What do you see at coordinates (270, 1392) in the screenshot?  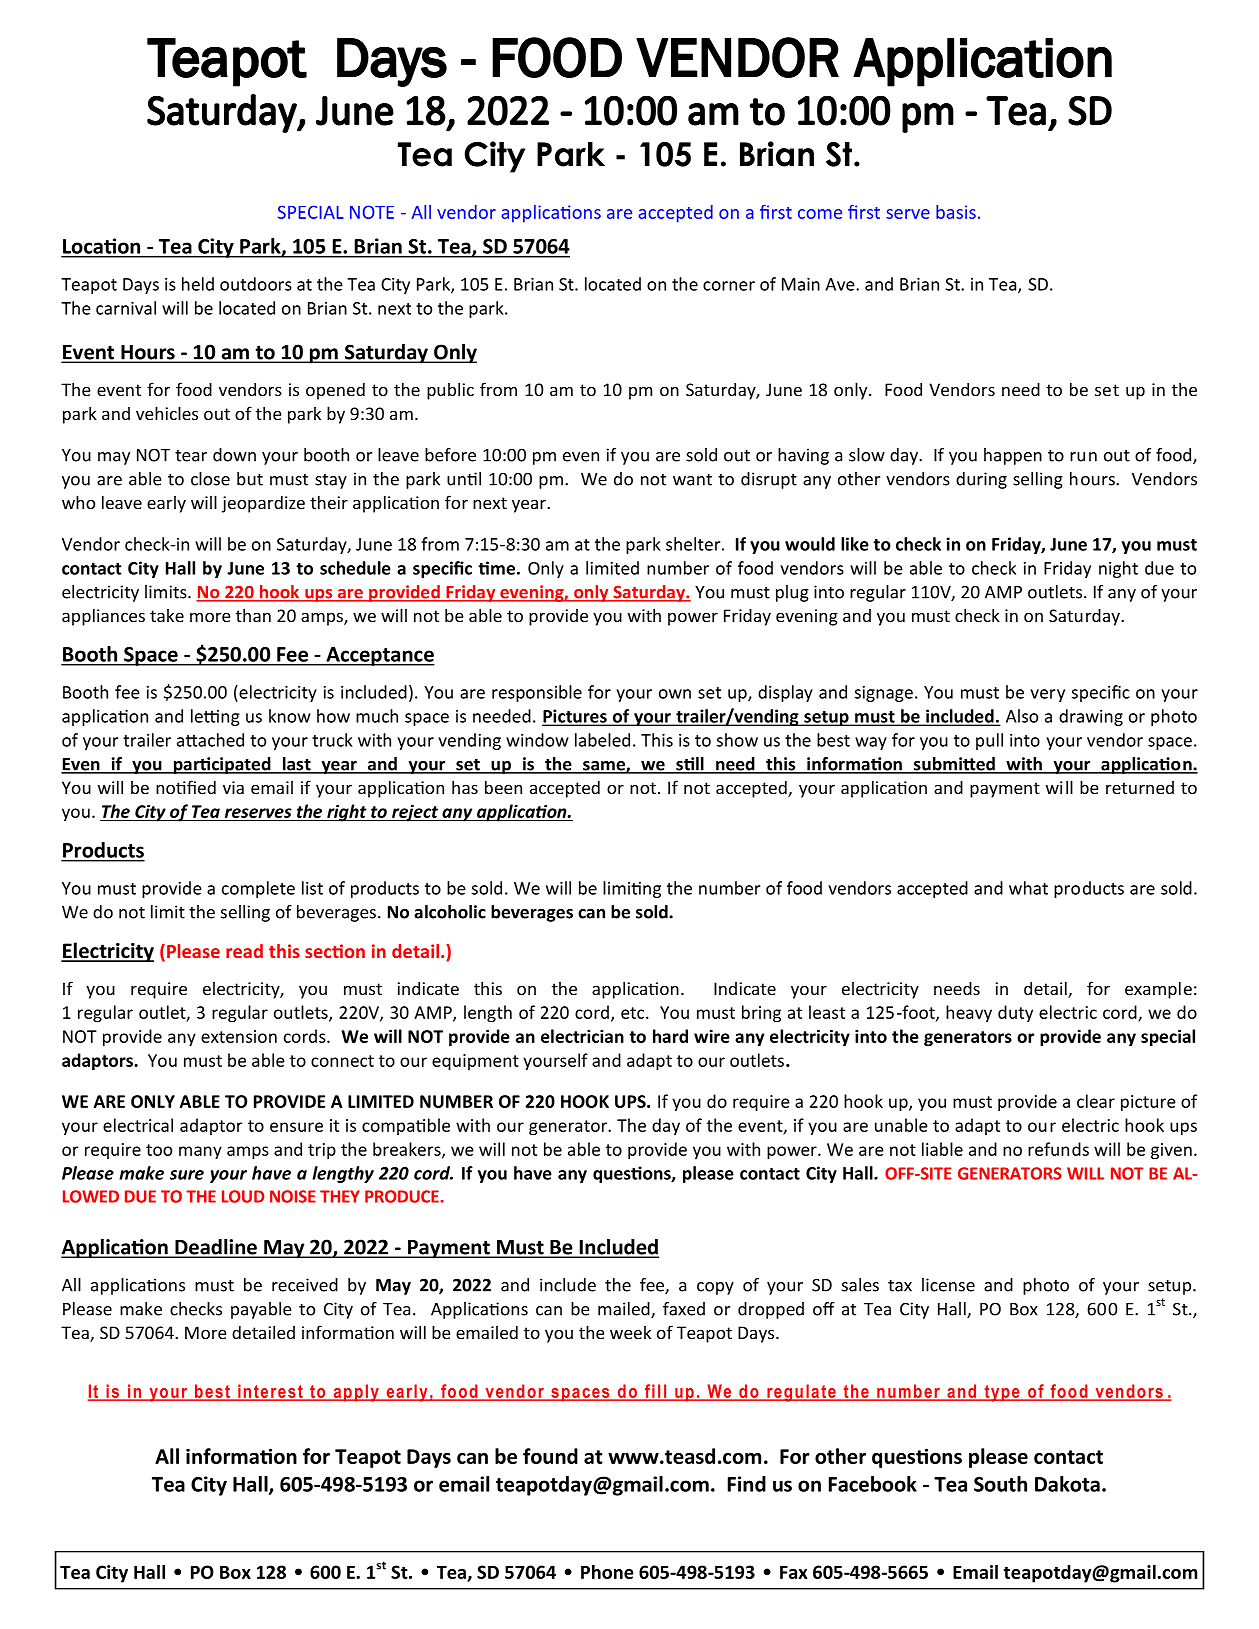 I see `interest` at bounding box center [270, 1392].
